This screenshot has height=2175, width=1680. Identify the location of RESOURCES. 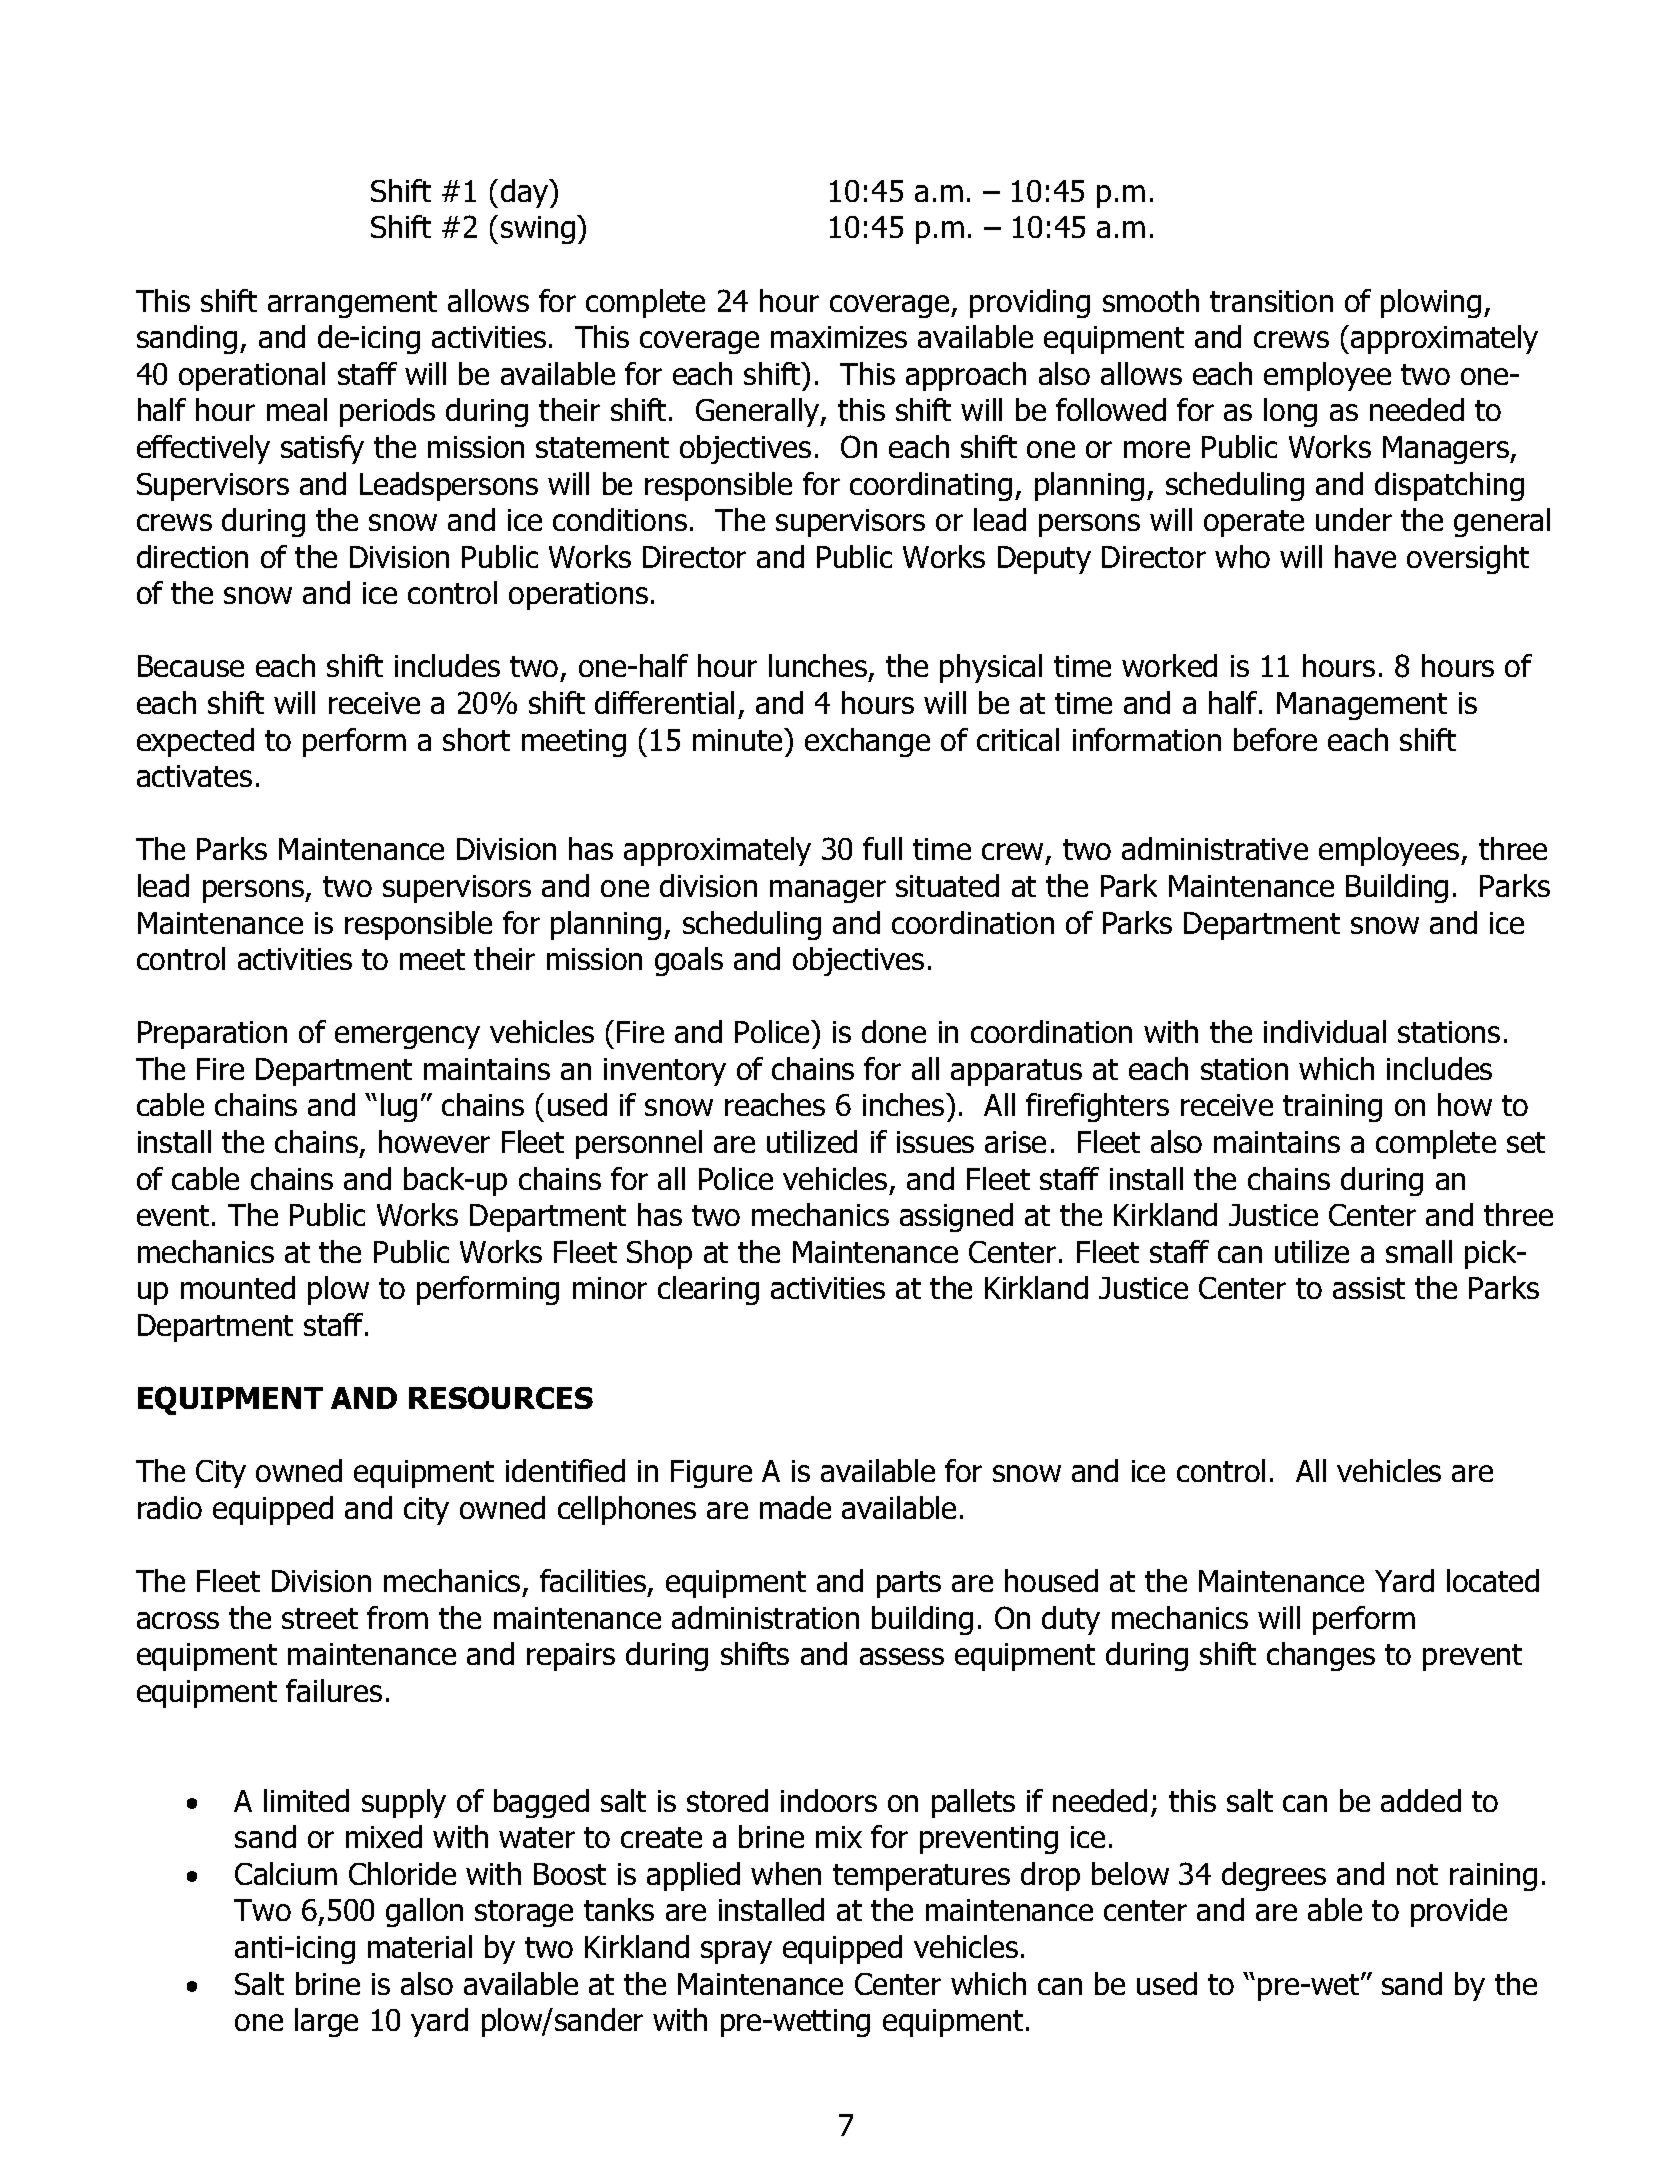
(501, 1397).
